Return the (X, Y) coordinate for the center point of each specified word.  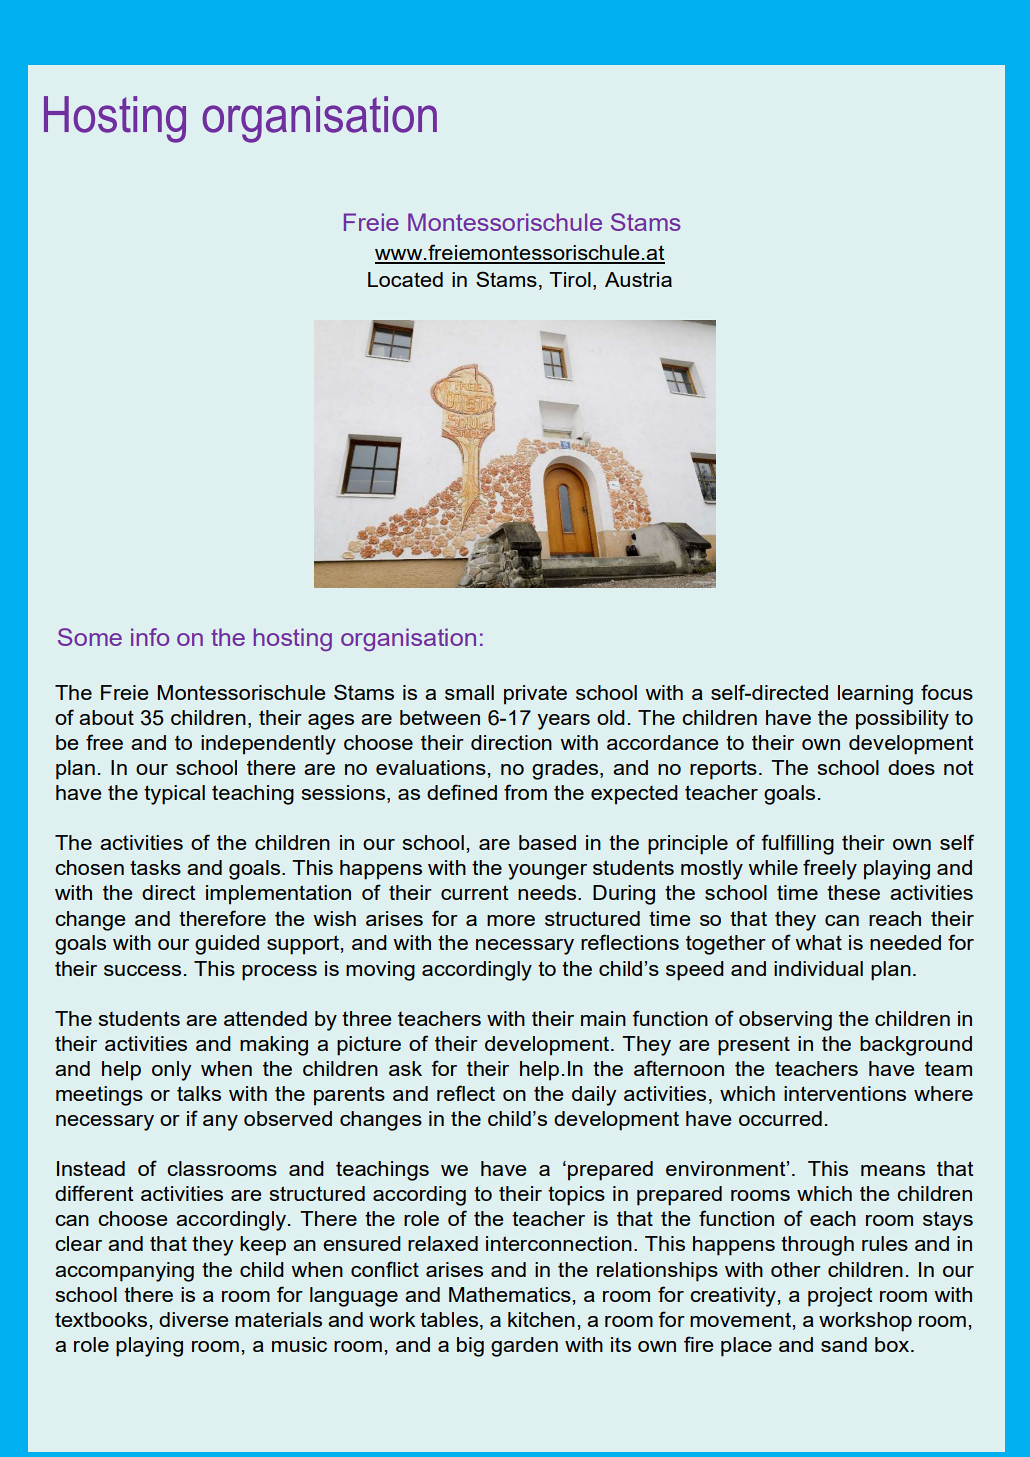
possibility (902, 720)
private (535, 695)
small (469, 692)
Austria (638, 279)
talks (199, 1093)
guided (227, 945)
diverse (193, 1319)
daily (594, 1096)
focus (947, 692)
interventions (845, 1093)
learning (875, 695)
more (511, 920)
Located (405, 279)
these (853, 892)
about (106, 717)
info (150, 637)
